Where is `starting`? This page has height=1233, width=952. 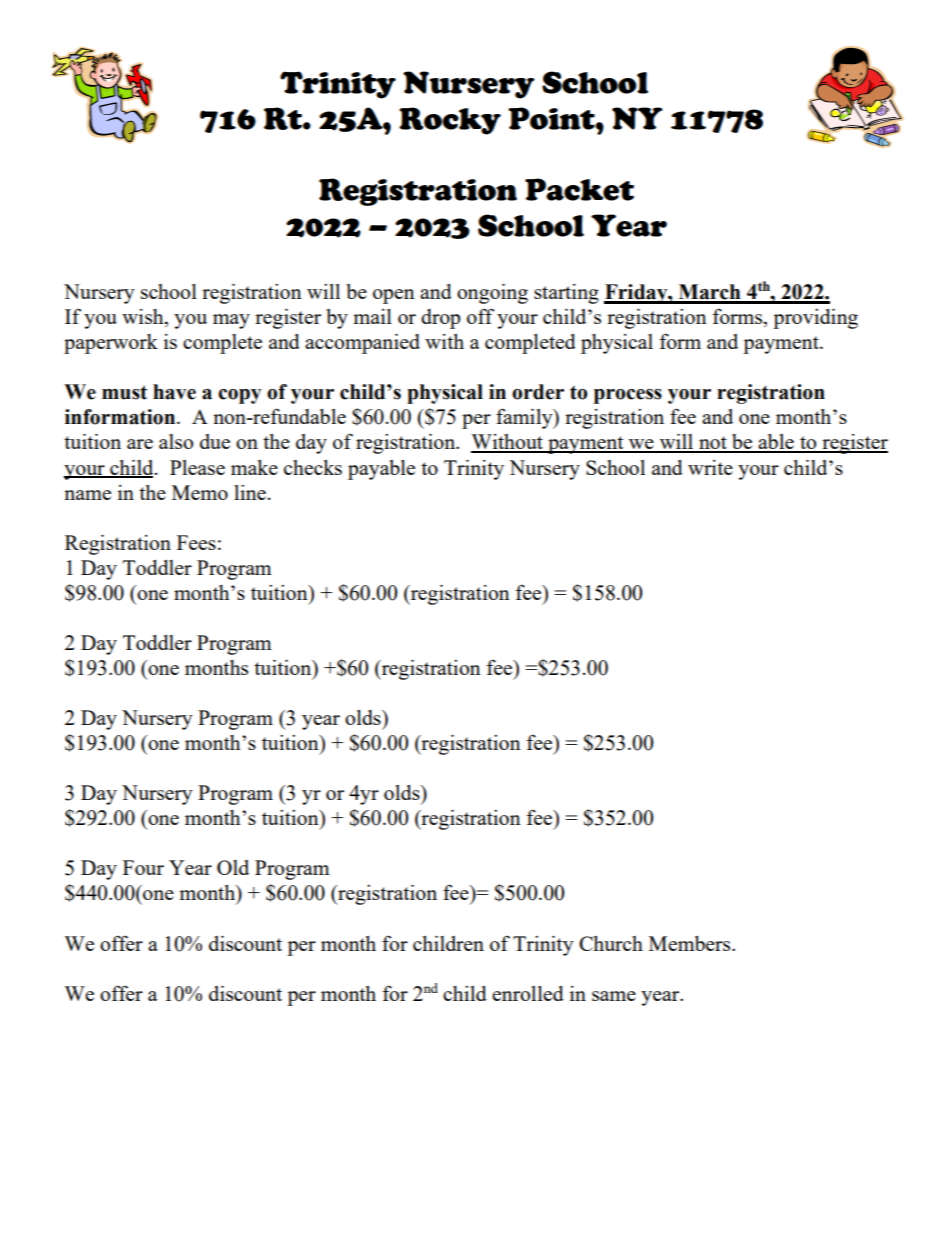
starting is located at coordinates (566, 294).
